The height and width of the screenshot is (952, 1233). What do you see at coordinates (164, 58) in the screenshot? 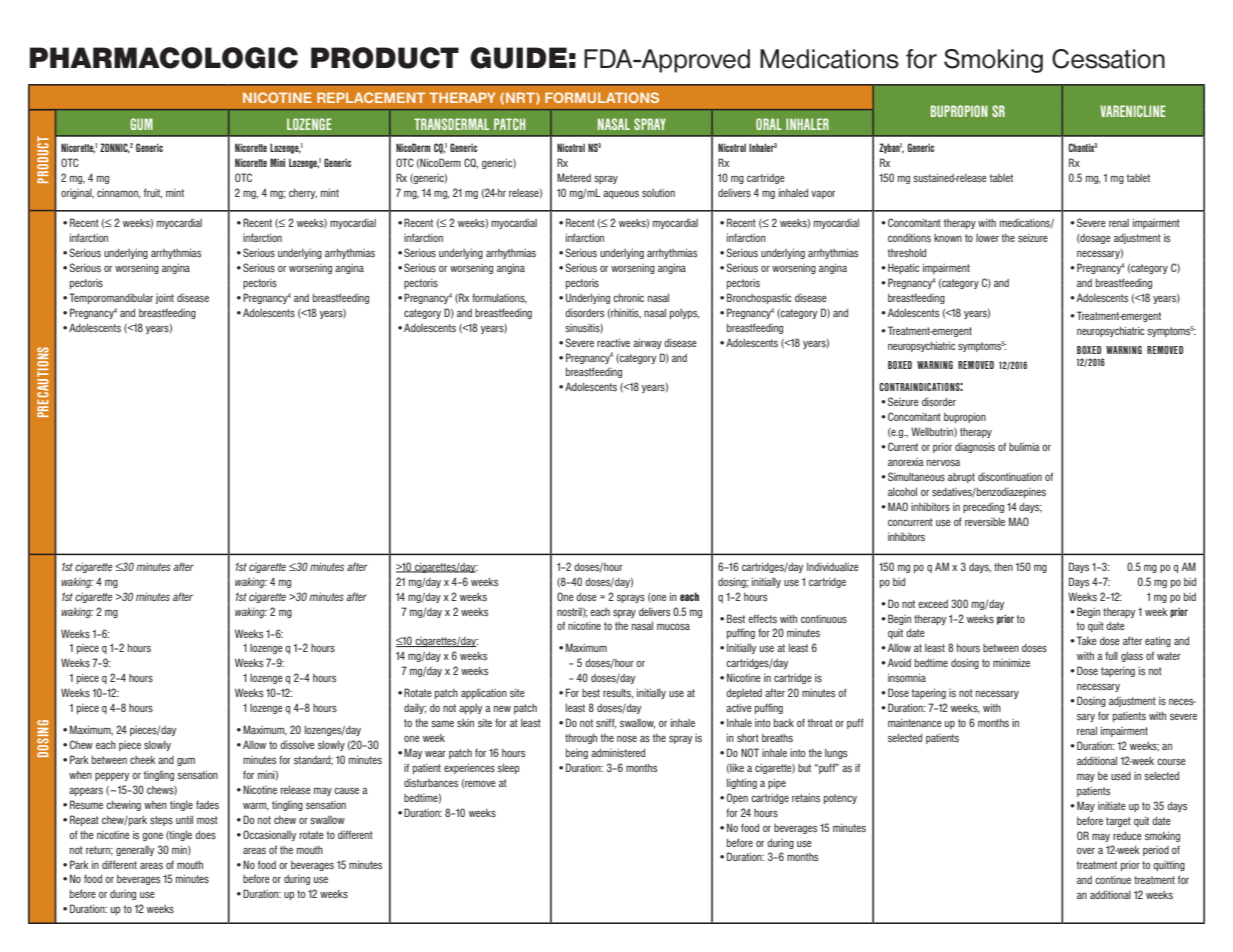
I see `pharmacologic` at bounding box center [164, 58].
